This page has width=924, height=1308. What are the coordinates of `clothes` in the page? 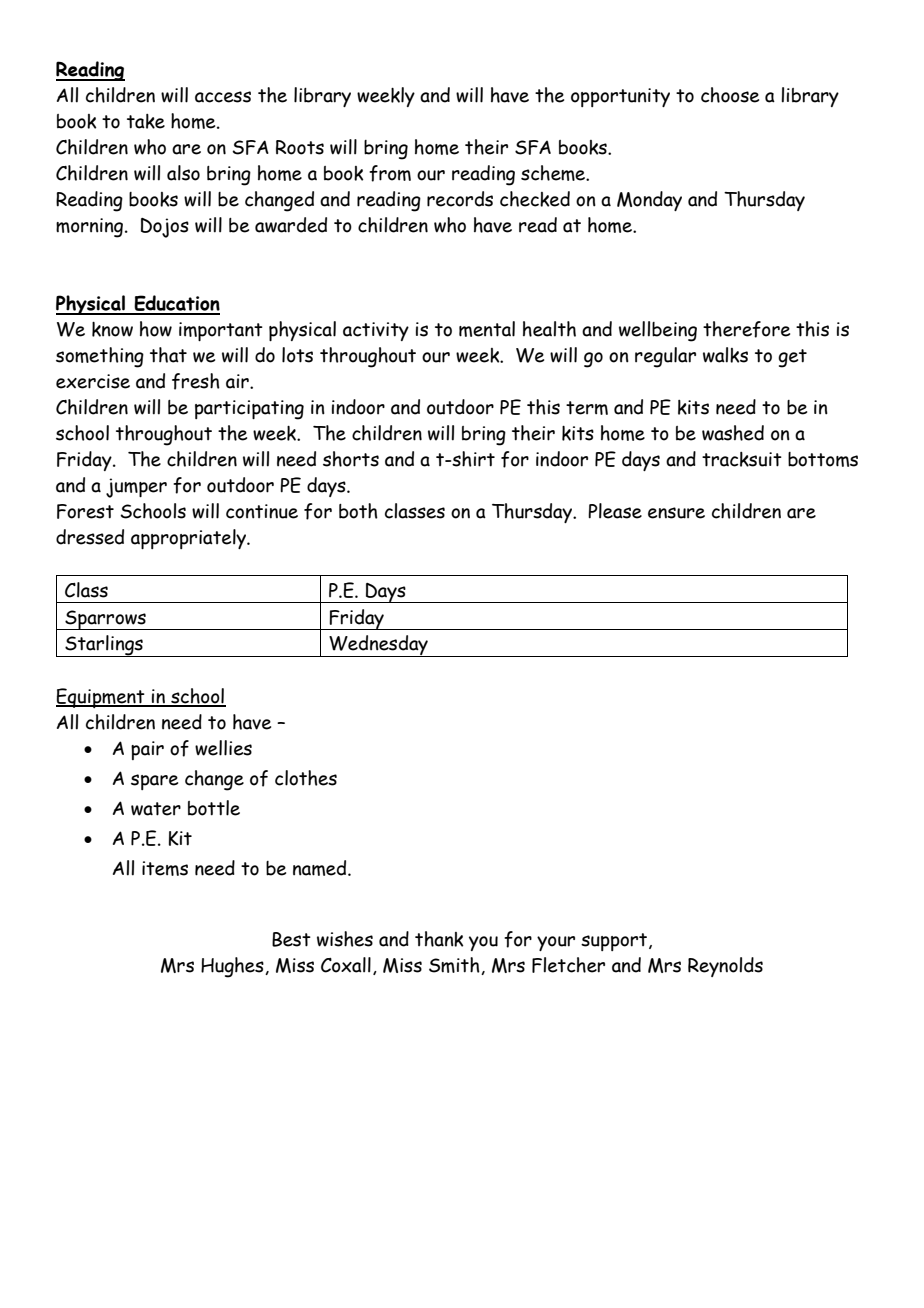 It's located at (306, 778).
